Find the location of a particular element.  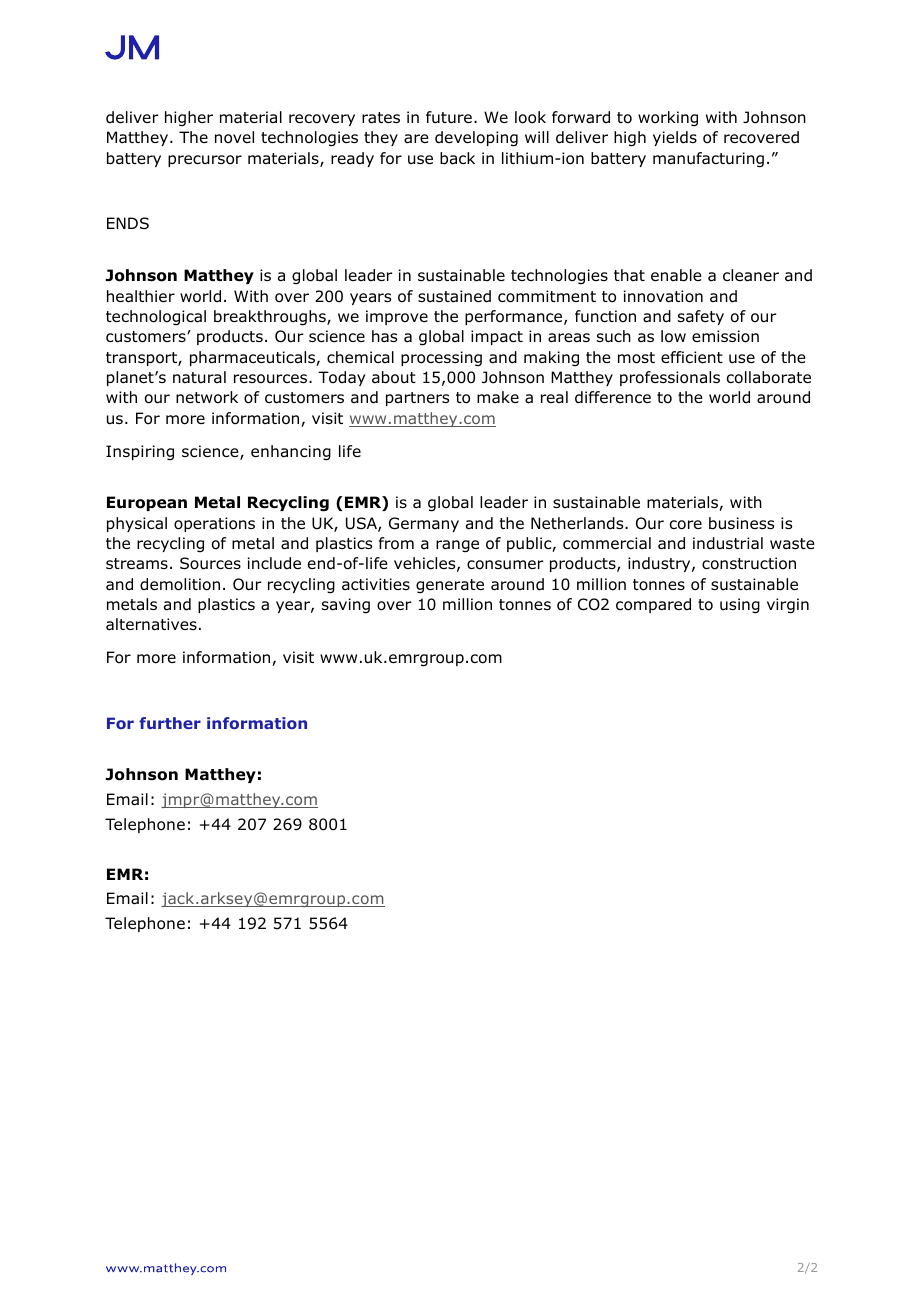

using is located at coordinates (740, 606).
